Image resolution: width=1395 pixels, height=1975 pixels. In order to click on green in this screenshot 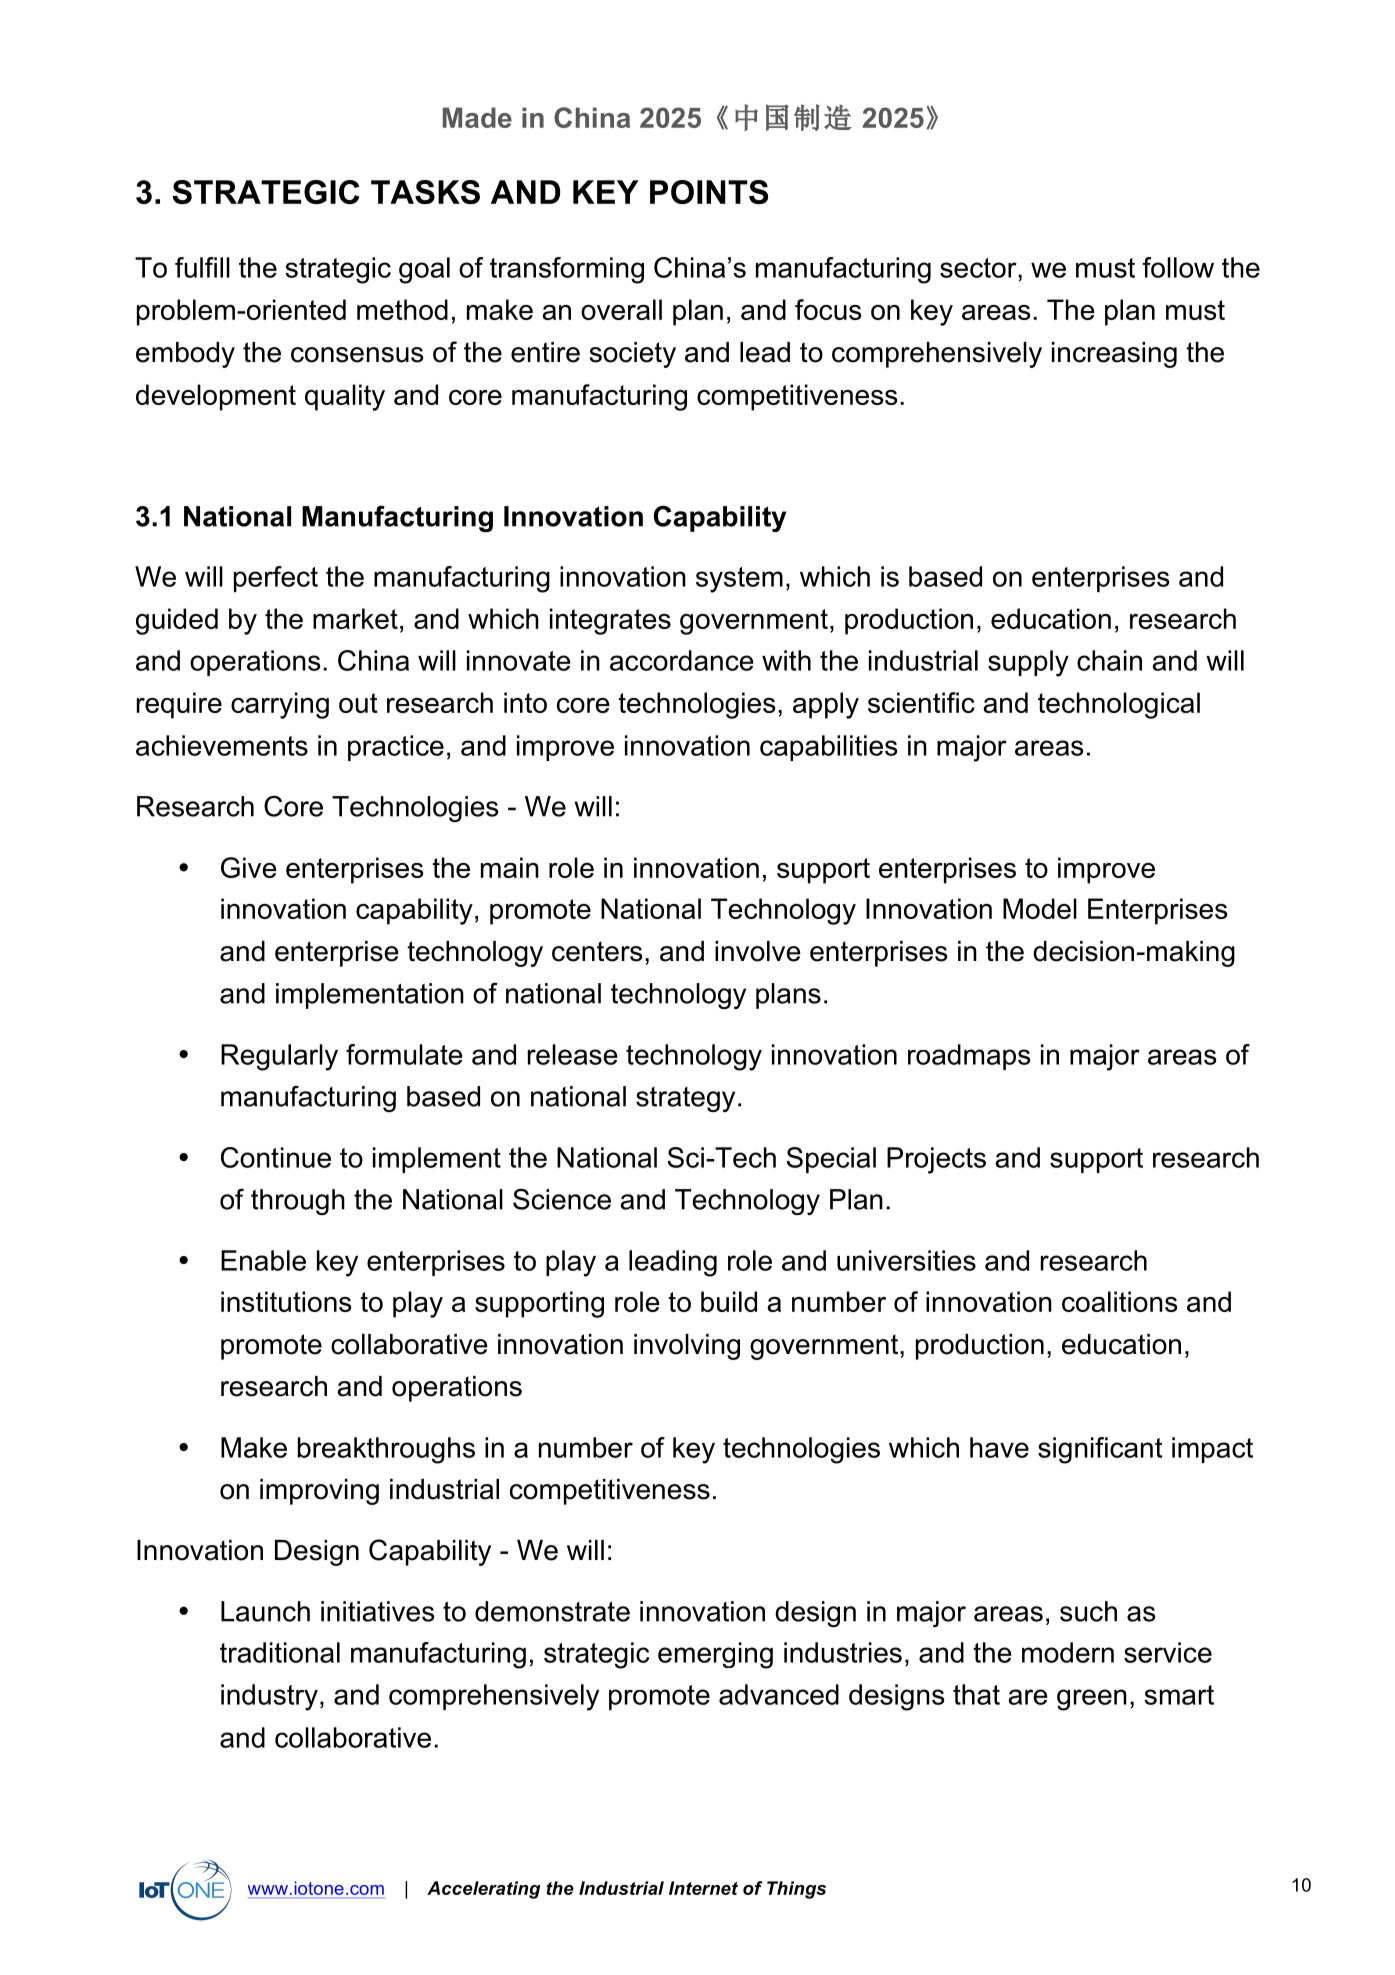, I will do `click(1092, 1700)`.
